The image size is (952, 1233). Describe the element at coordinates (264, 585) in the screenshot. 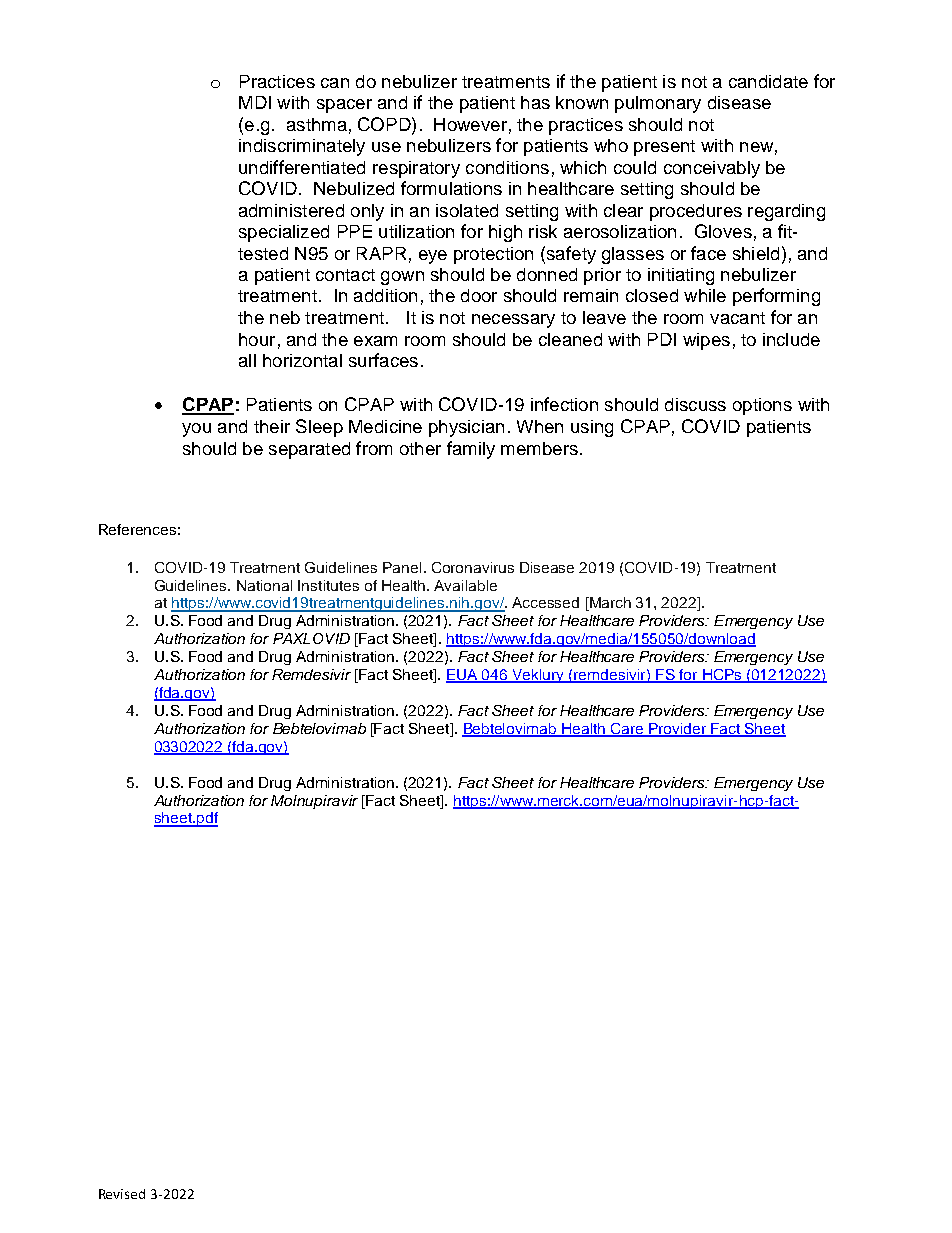

I see `National` at that location.
